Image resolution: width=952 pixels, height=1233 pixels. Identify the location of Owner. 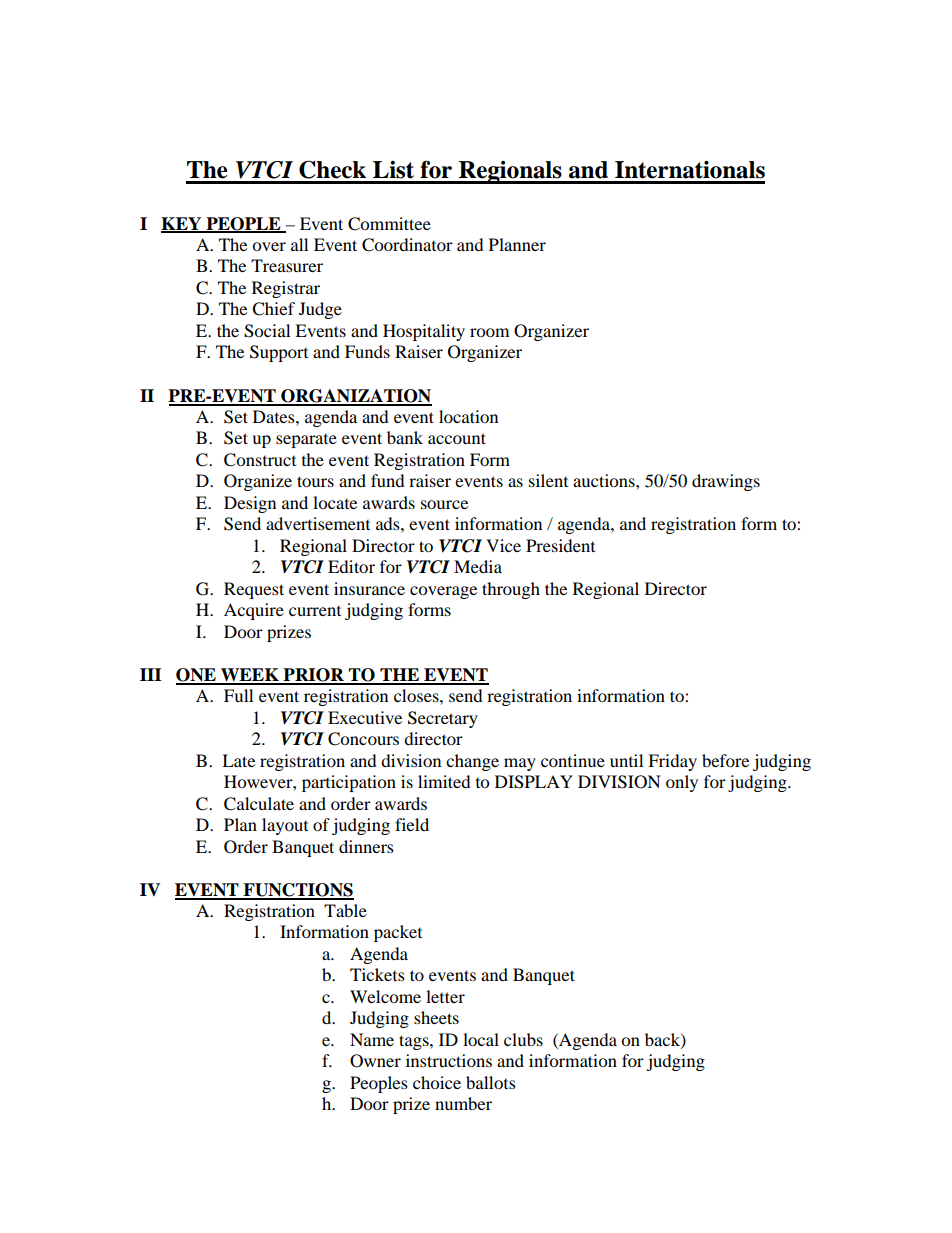
(375, 1061).
